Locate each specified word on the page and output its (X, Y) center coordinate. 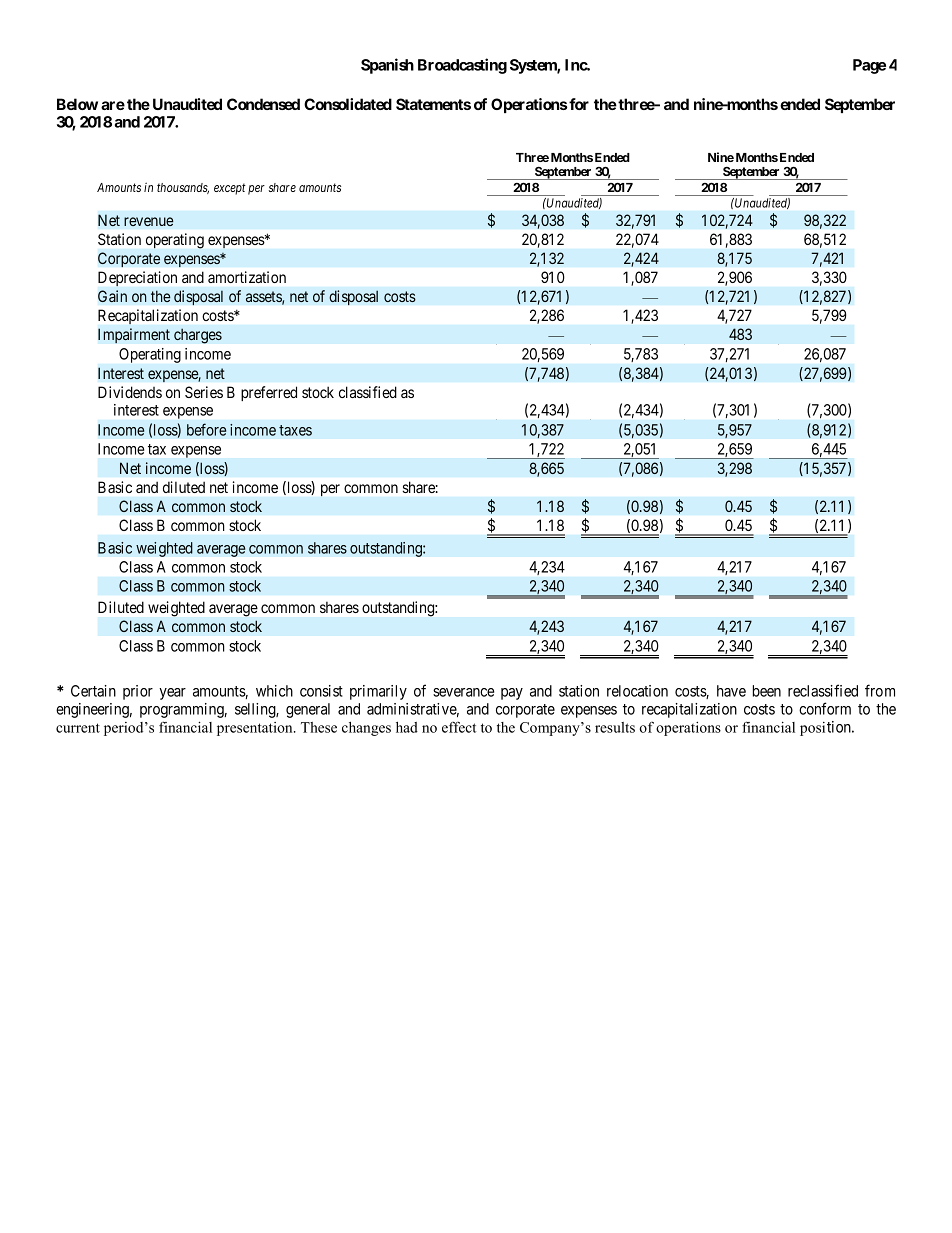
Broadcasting (462, 66)
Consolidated (348, 104)
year (172, 694)
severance (463, 692)
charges (198, 336)
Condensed (263, 104)
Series (204, 392)
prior (138, 692)
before (206, 429)
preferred (269, 393)
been (767, 691)
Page (869, 66)
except (230, 189)
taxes (295, 430)
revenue (149, 221)
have (731, 691)
